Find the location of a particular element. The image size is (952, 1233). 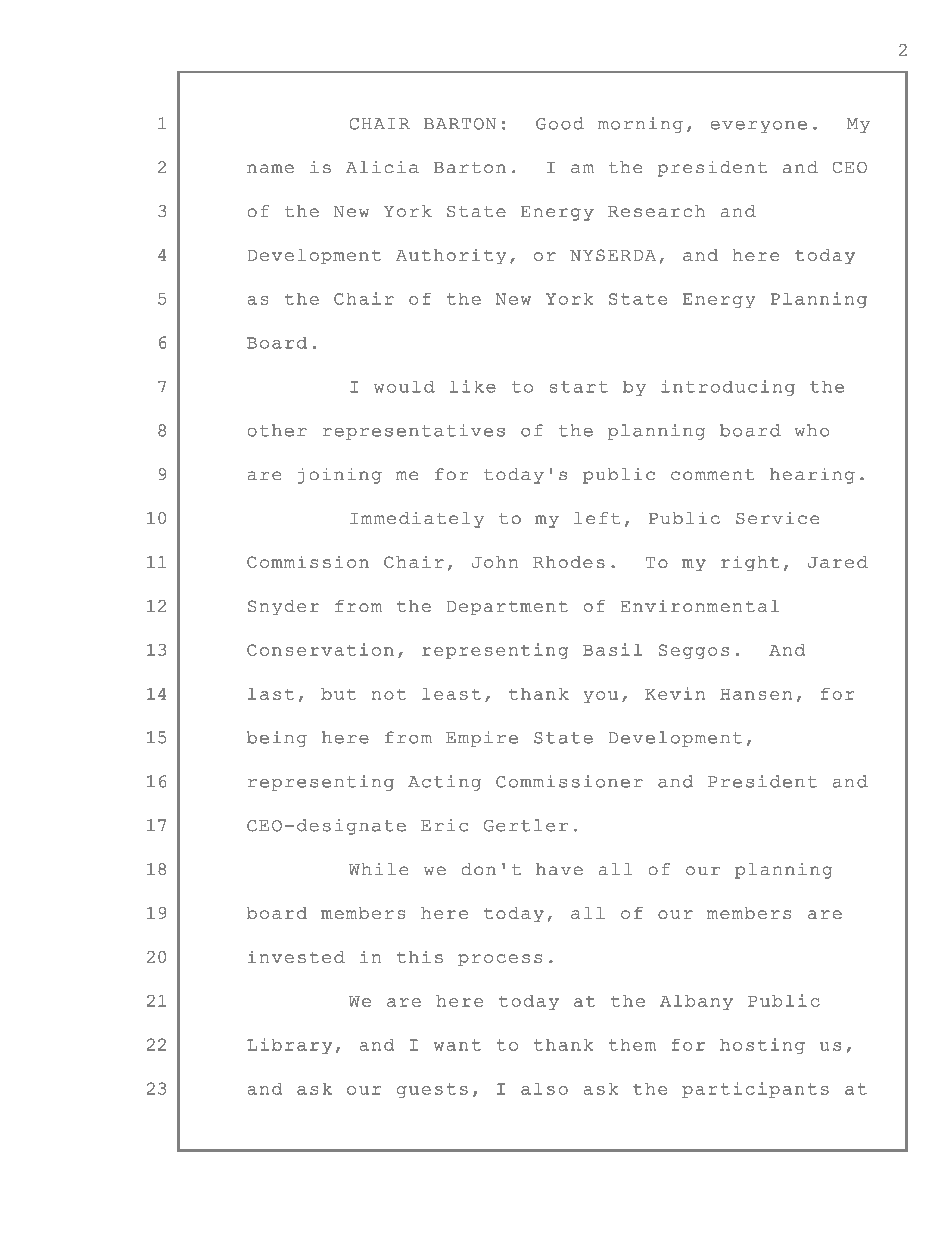

Conservation is located at coordinates (320, 649).
